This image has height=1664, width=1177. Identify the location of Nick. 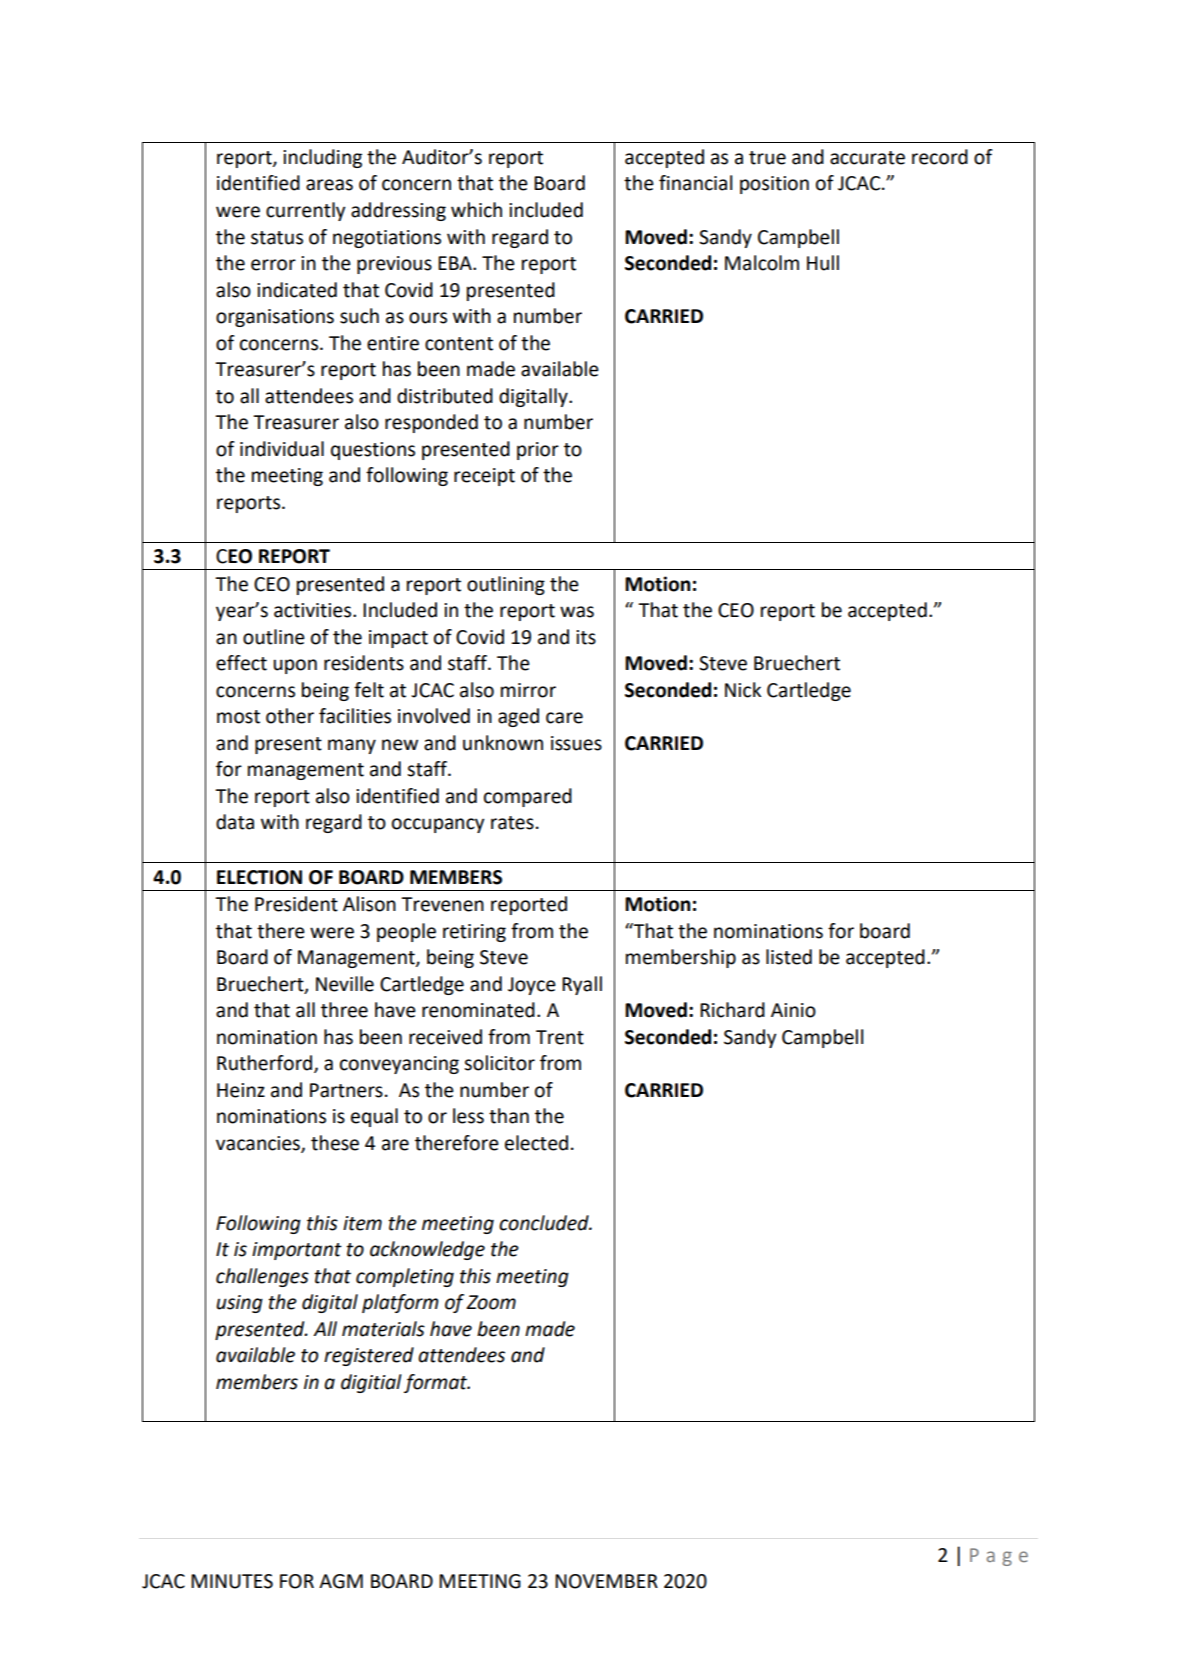
(743, 690).
